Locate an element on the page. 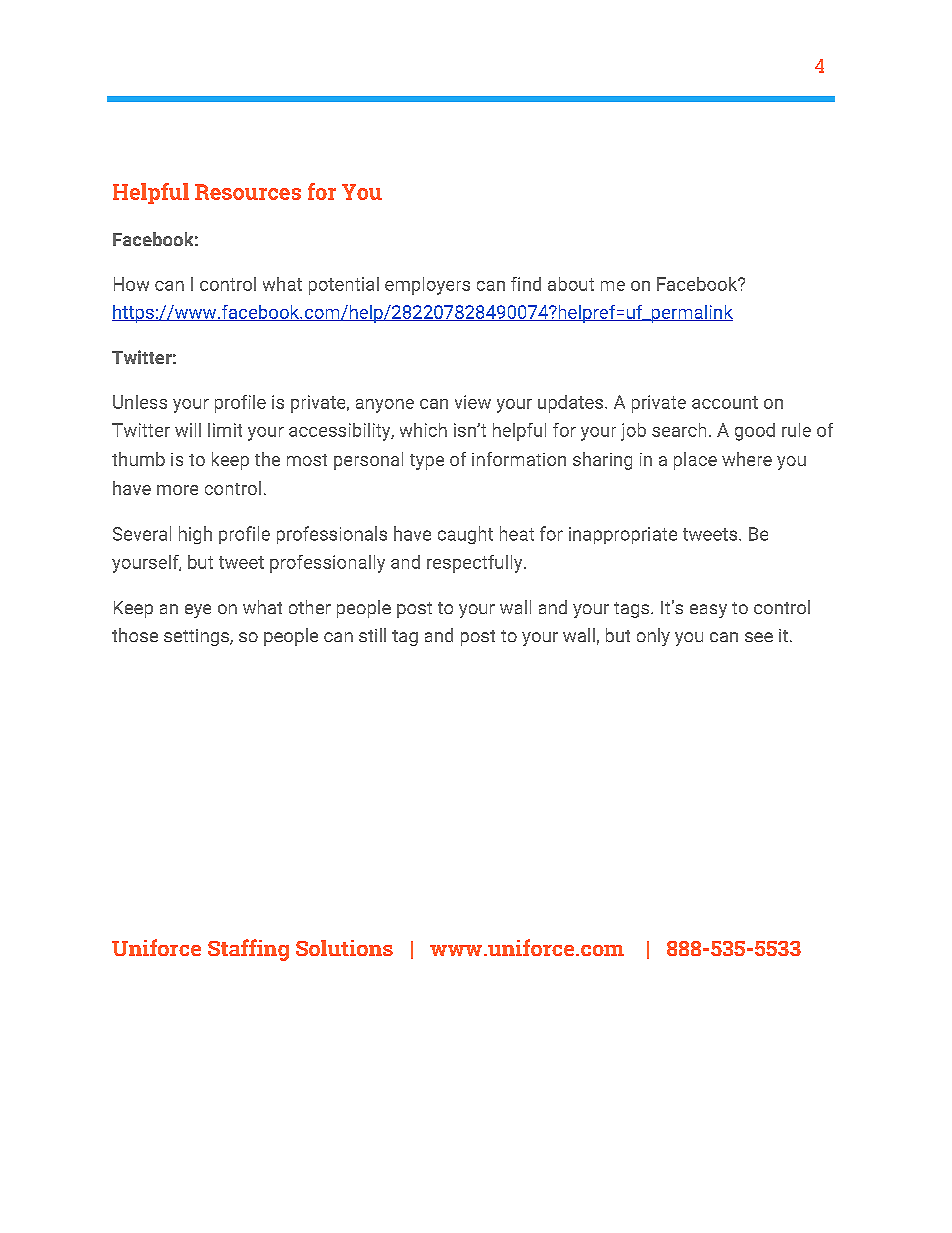 Image resolution: width=952 pixels, height=1233 pixels. Staffing is located at coordinates (248, 950).
